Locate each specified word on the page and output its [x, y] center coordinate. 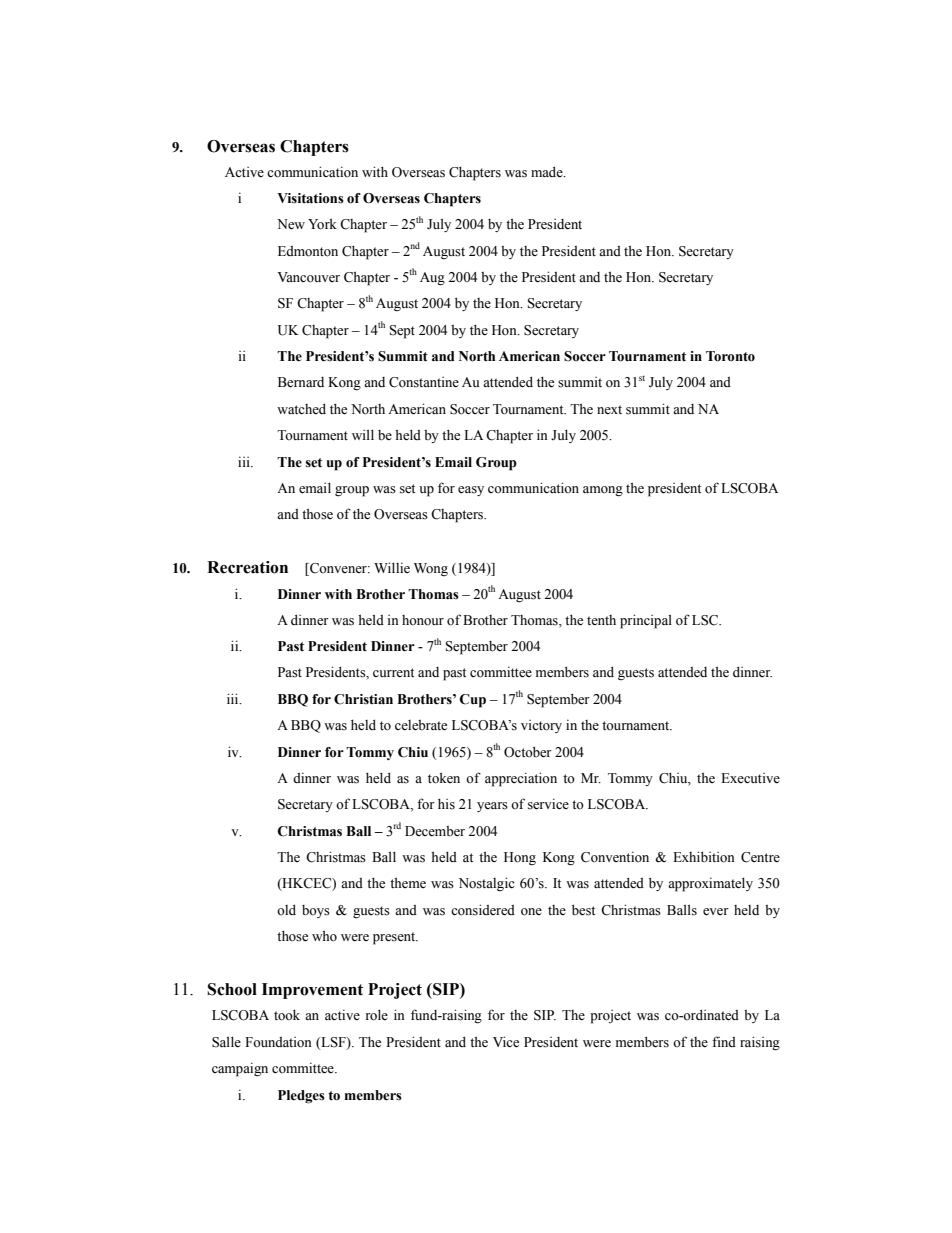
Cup [472, 701]
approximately [710, 884]
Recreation [247, 567]
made [548, 171]
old [286, 909]
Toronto [730, 356]
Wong [431, 569]
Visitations [310, 198]
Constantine [424, 382]
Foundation [278, 1042]
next [609, 409]
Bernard [301, 382]
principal [646, 621]
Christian [363, 699]
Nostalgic [487, 884]
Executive [750, 778]
